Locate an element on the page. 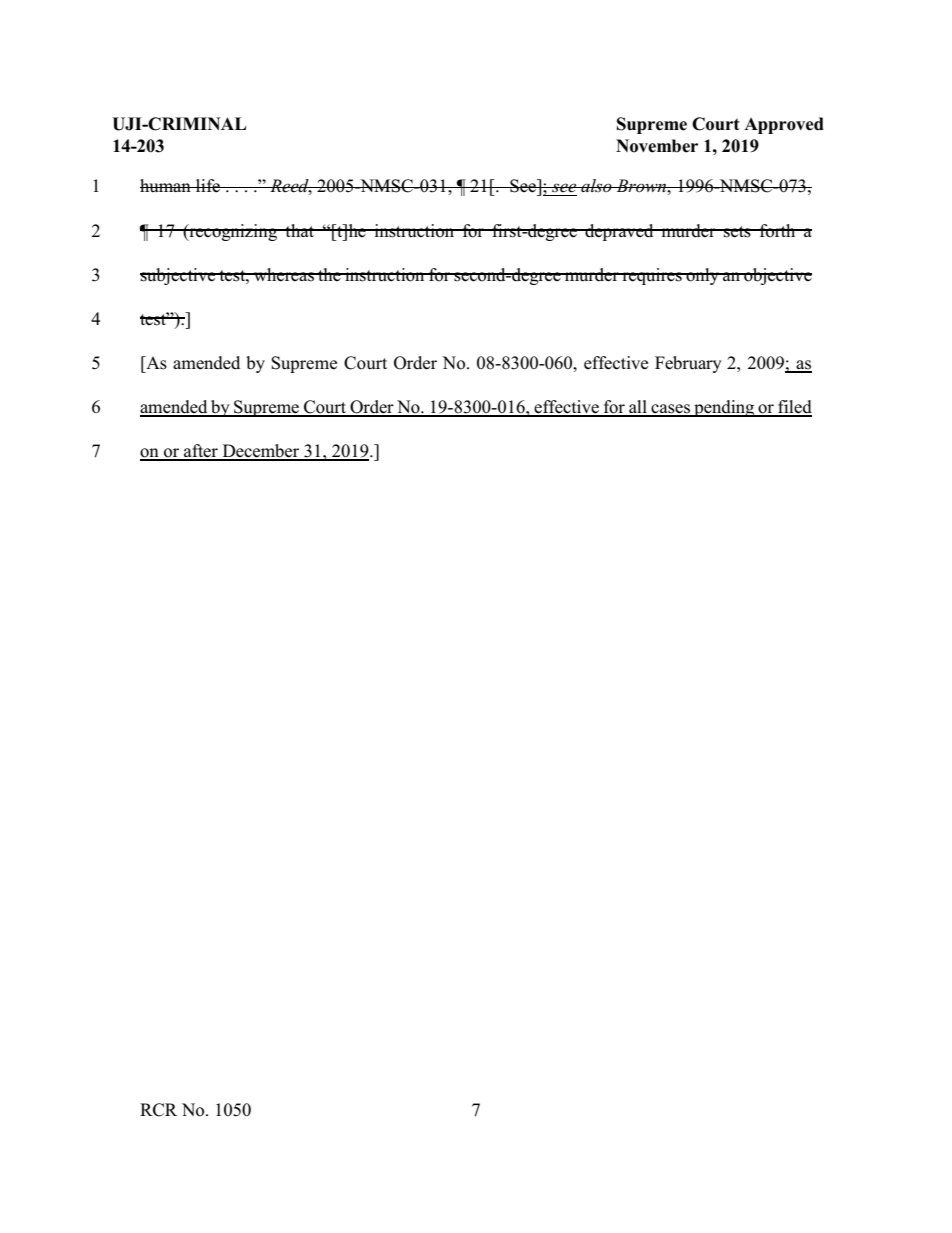 This page has height=1233, width=952. Approved is located at coordinates (784, 125).
